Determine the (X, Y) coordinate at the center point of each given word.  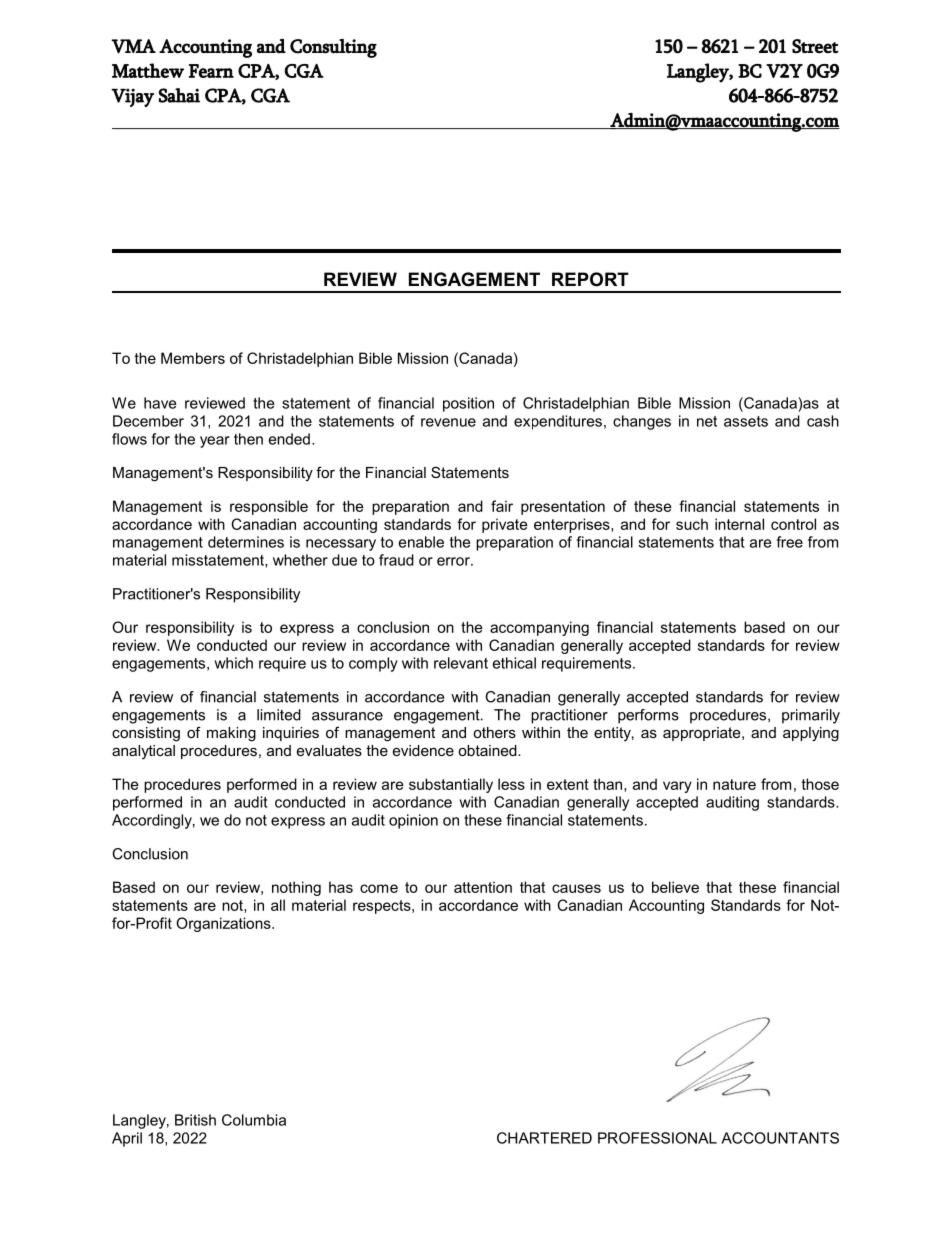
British (195, 1120)
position (468, 404)
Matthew (148, 70)
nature (734, 784)
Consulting (333, 48)
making (231, 734)
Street (815, 46)
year (215, 442)
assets (746, 421)
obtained (488, 750)
